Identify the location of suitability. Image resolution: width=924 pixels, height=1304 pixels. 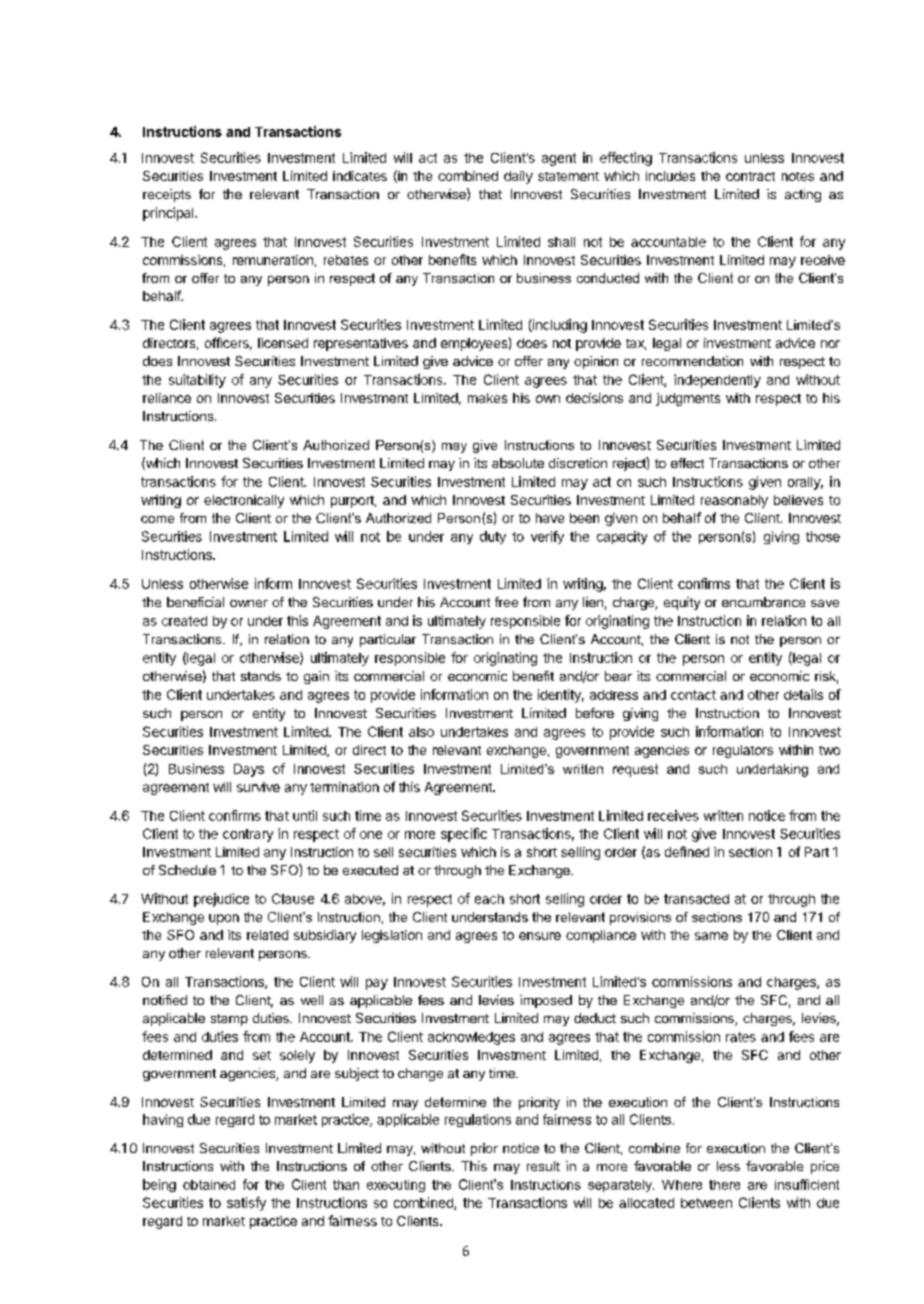
(197, 381).
